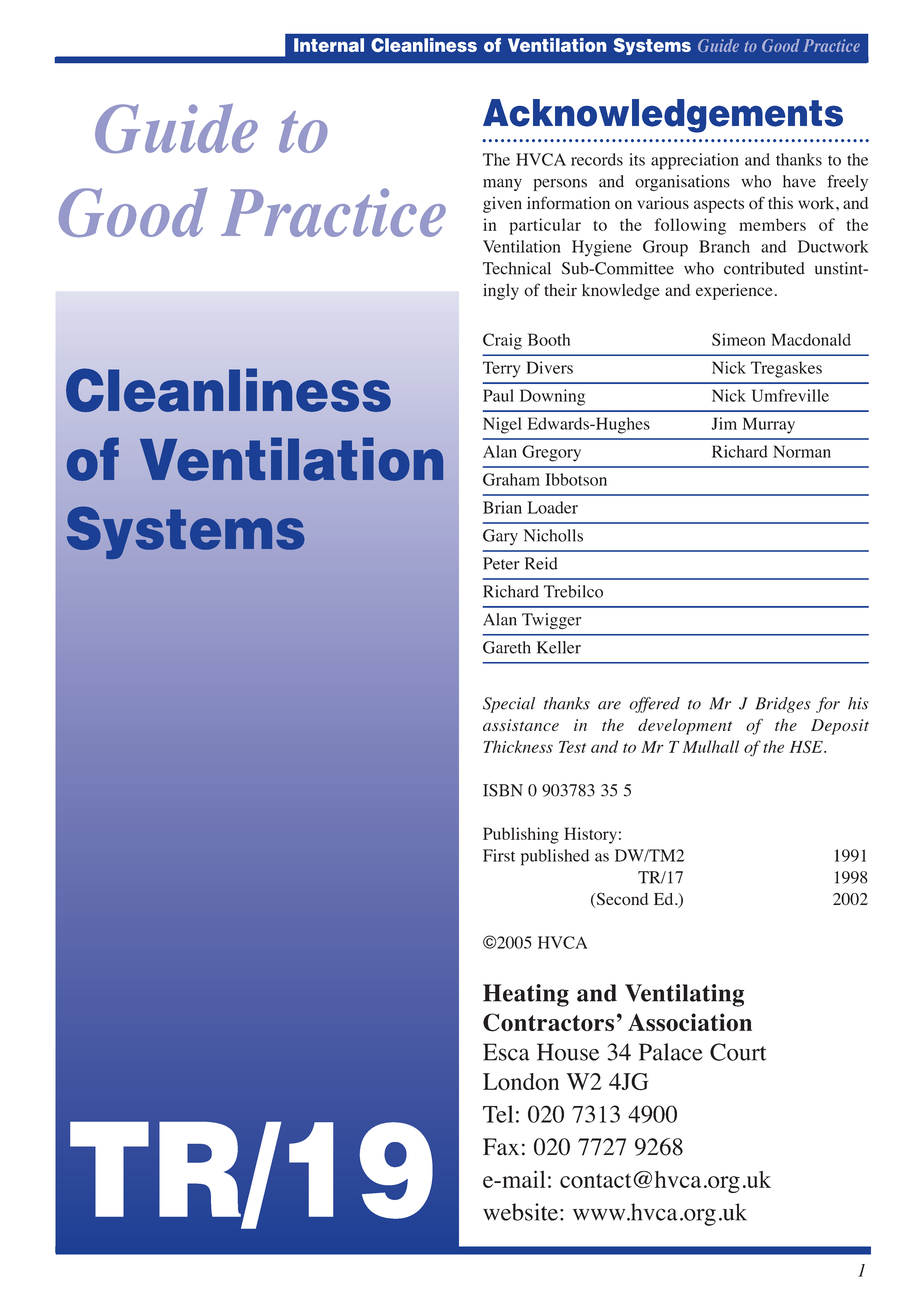 This image has height=1308, width=924. What do you see at coordinates (799, 181) in the image?
I see `have` at bounding box center [799, 181].
